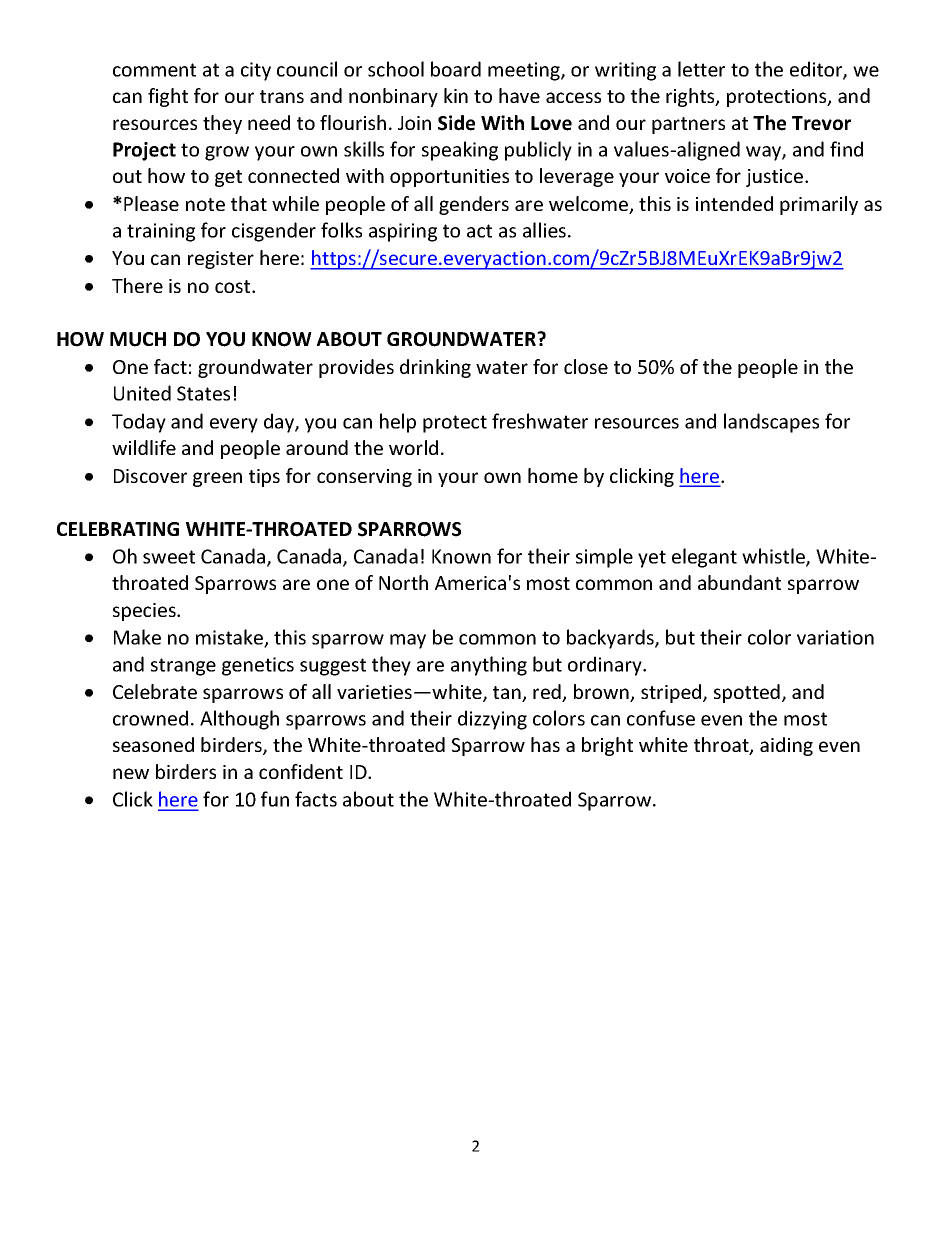 This screenshot has height=1233, width=952. What do you see at coordinates (403, 582) in the screenshot?
I see `North` at bounding box center [403, 582].
